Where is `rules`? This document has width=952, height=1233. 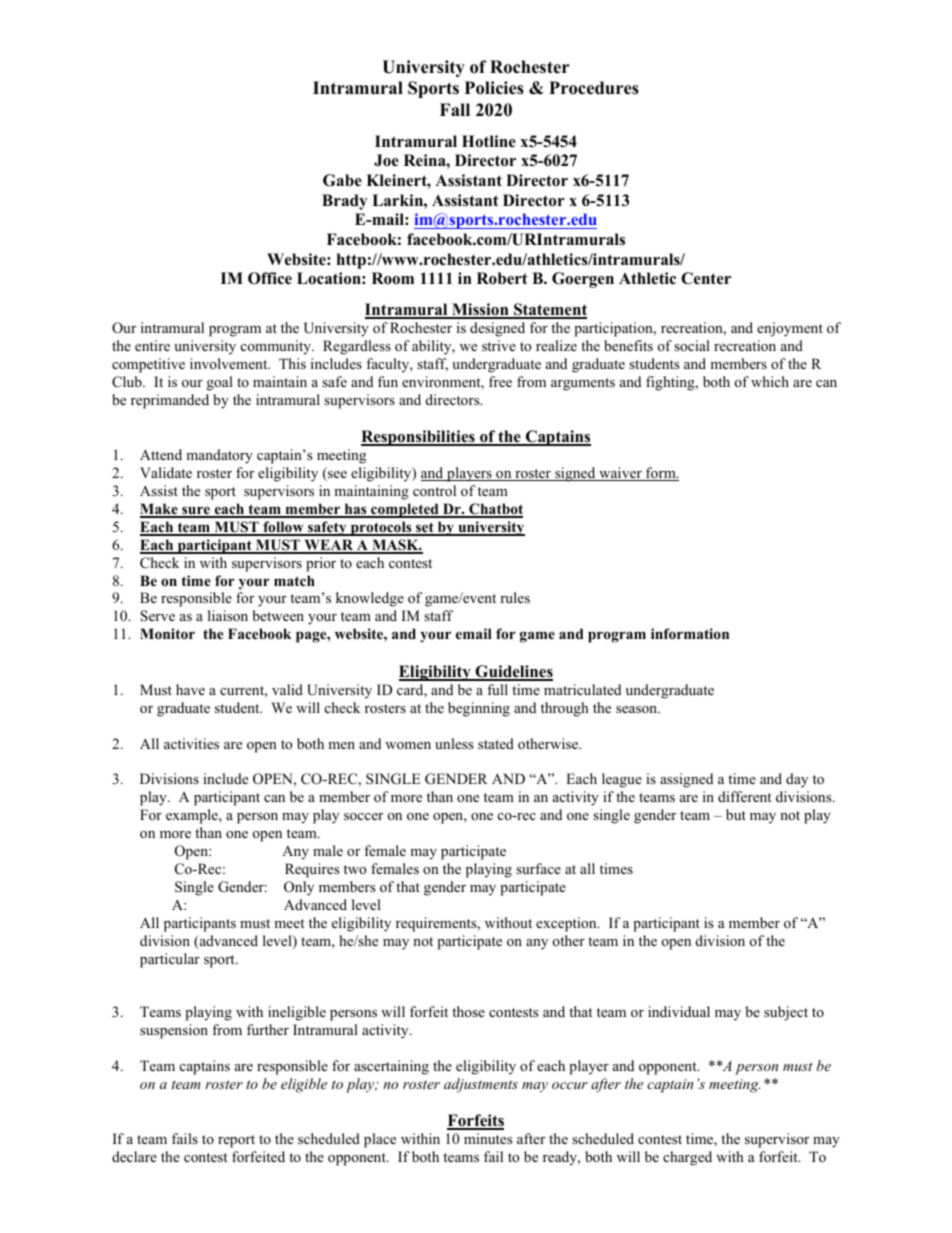 rules is located at coordinates (515, 597).
